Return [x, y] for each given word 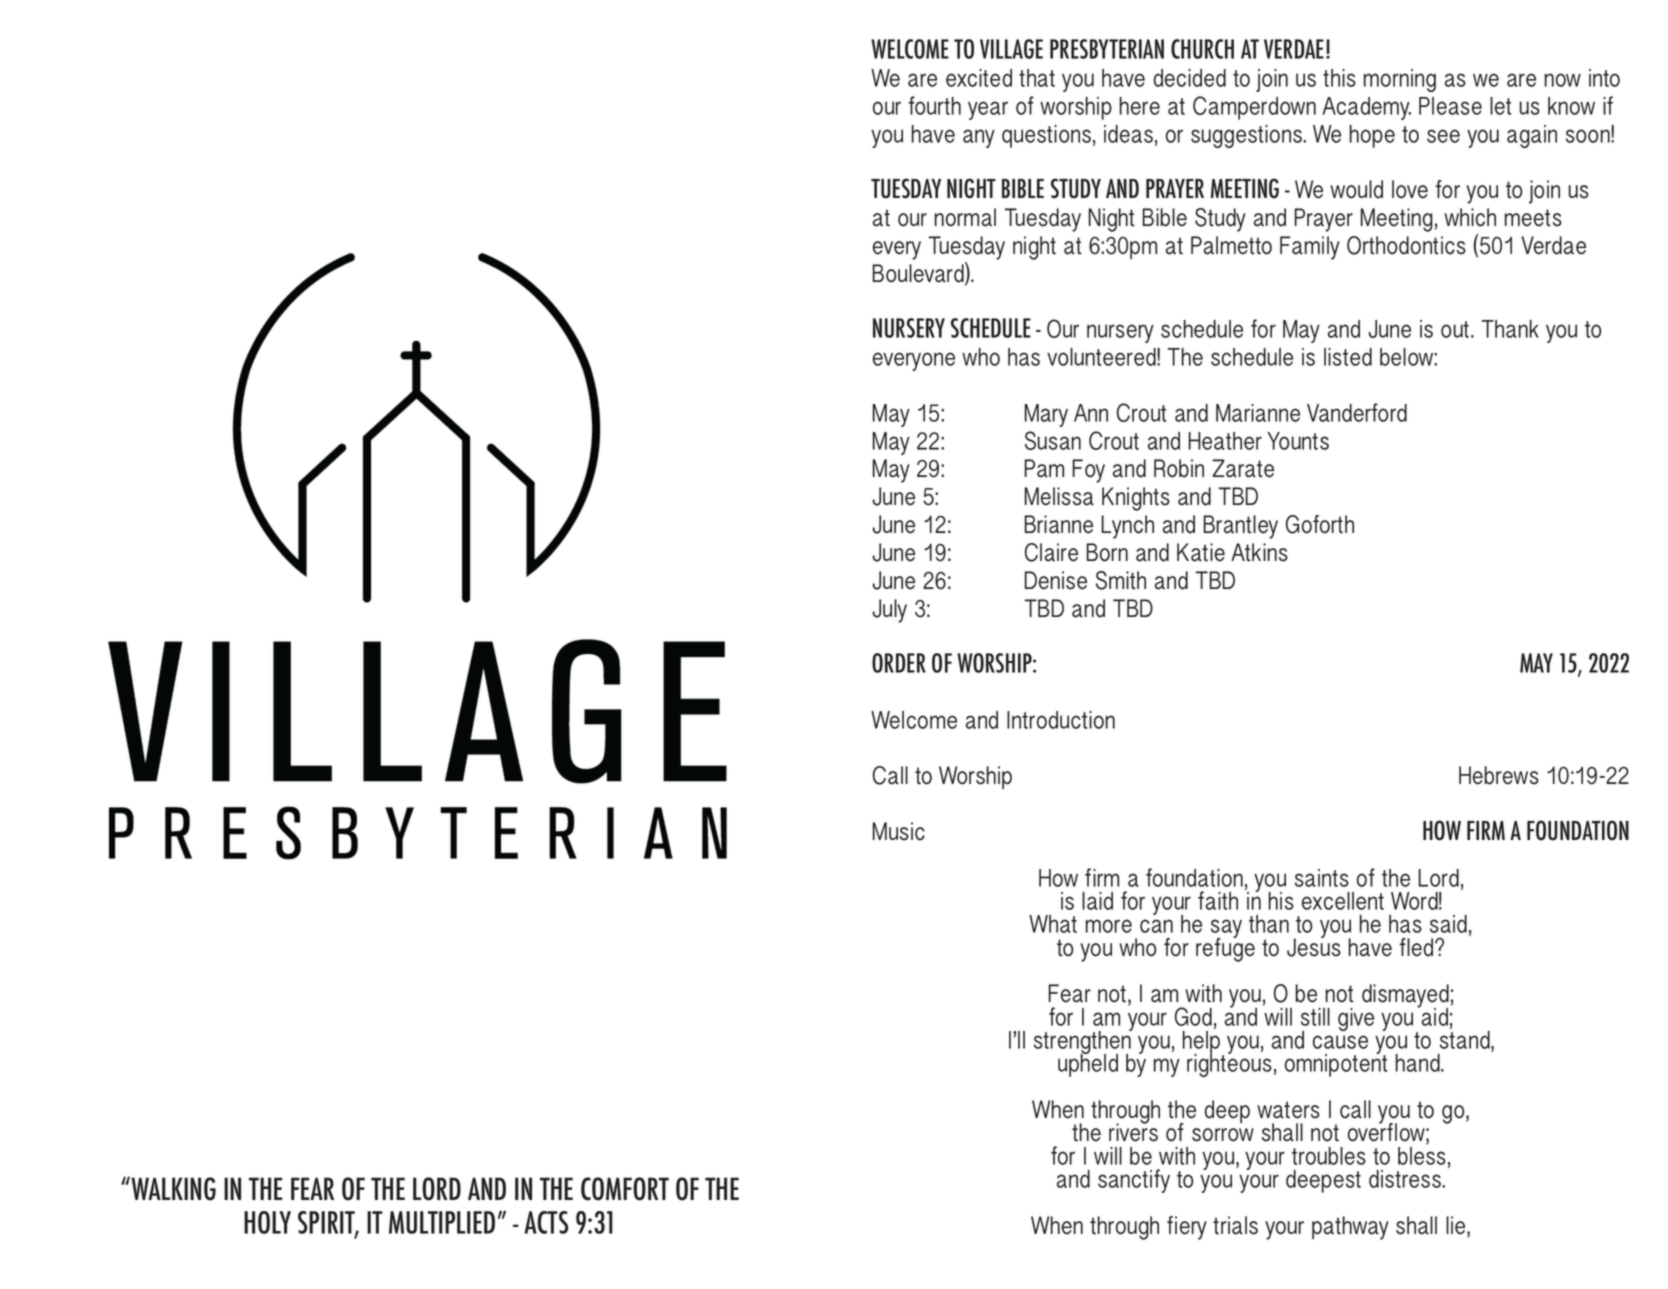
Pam [1044, 468]
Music [899, 831]
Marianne [1258, 413]
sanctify [1134, 1181]
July [890, 611]
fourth [935, 105]
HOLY [267, 1222]
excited [979, 78]
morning [1400, 80]
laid [1097, 901]
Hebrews [1499, 775]
